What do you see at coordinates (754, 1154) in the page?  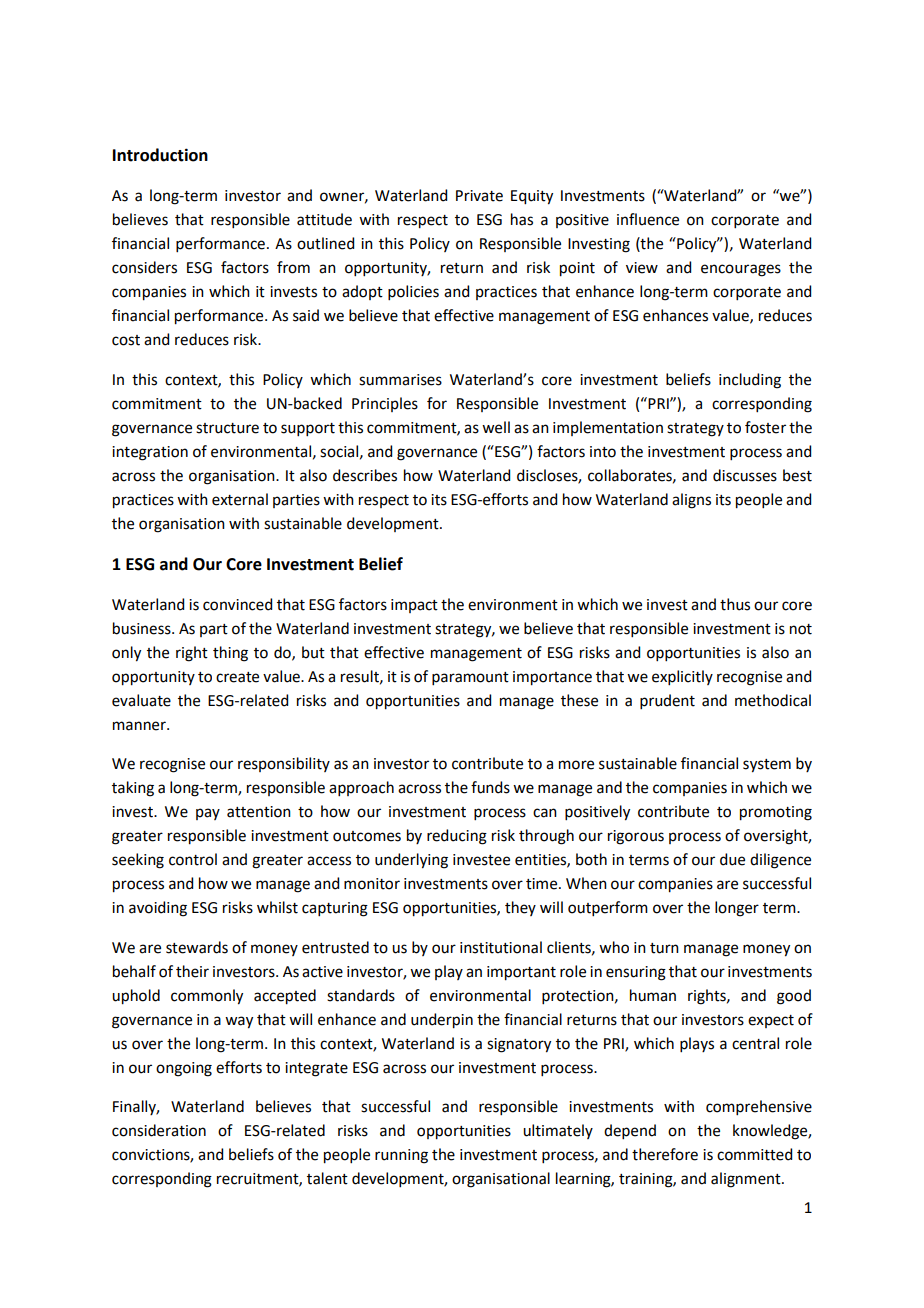 I see `committed` at bounding box center [754, 1154].
